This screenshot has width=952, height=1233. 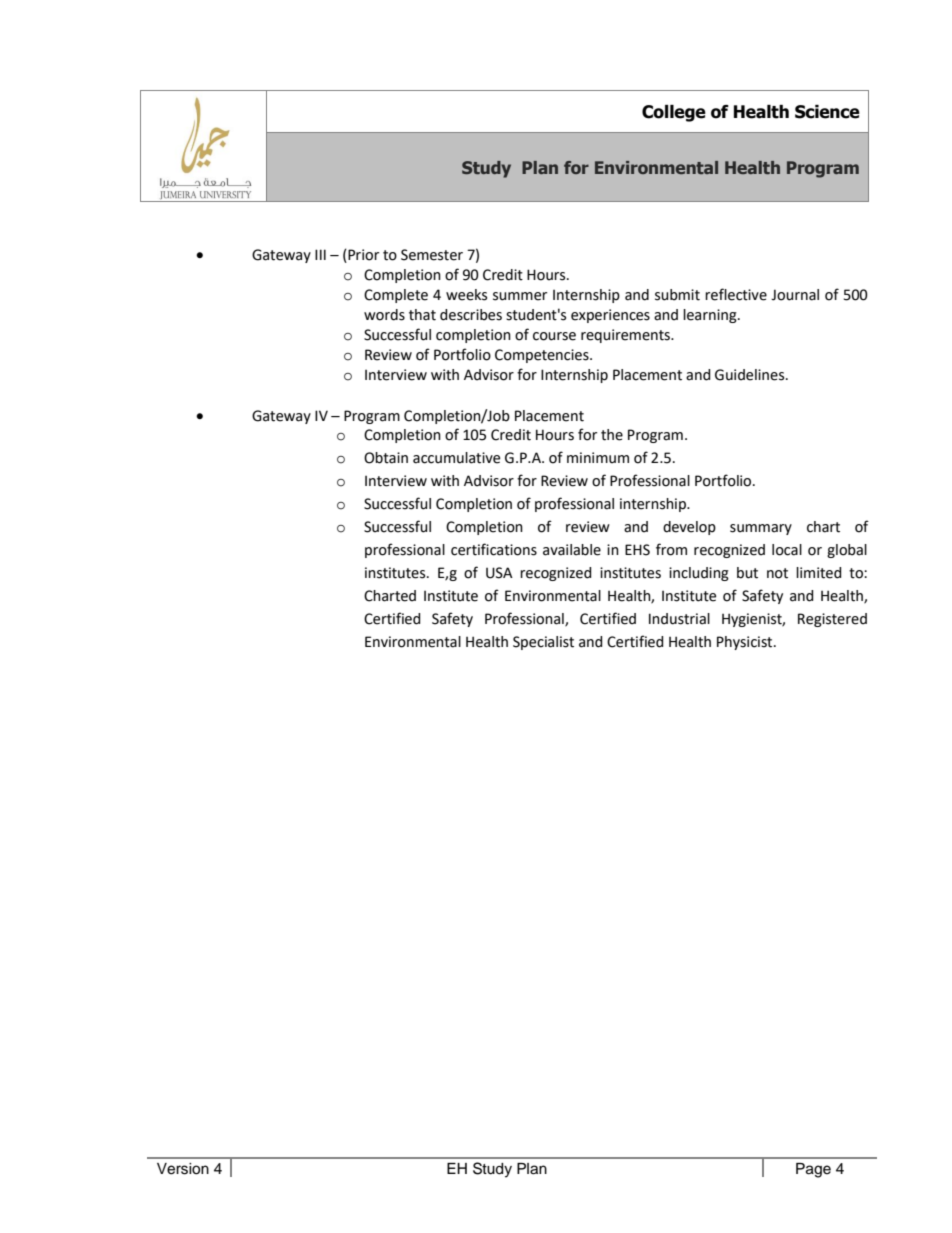 I want to click on Guidelines, so click(x=751, y=375).
